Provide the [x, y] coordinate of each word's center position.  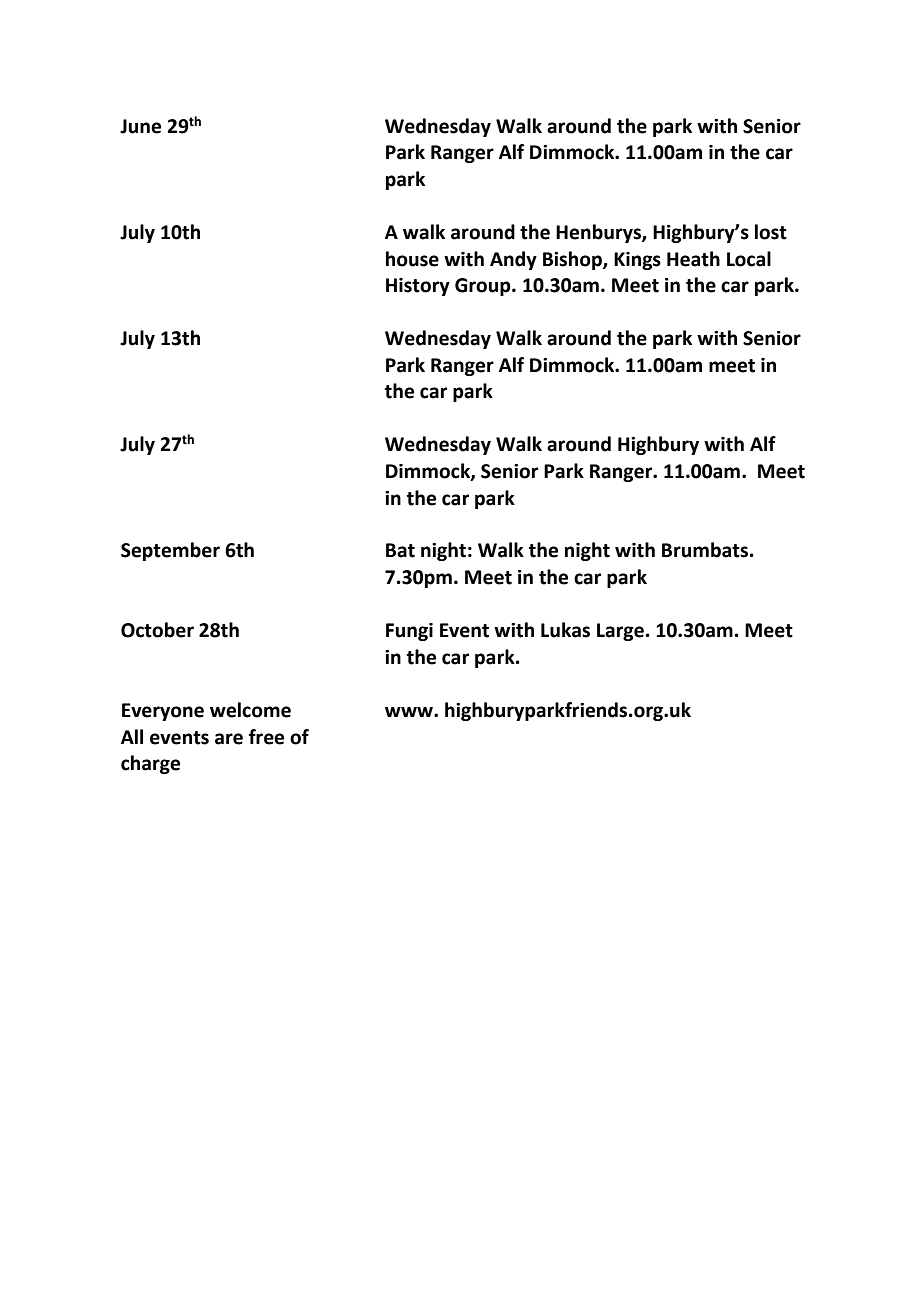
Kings [637, 261]
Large [620, 632]
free [266, 737]
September [170, 551]
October [157, 630]
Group [484, 287]
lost [771, 232]
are [229, 739]
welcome [250, 710]
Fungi [409, 632]
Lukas [565, 630]
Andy [513, 260]
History [418, 287]
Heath [693, 259]
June [140, 126]
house [412, 259]
